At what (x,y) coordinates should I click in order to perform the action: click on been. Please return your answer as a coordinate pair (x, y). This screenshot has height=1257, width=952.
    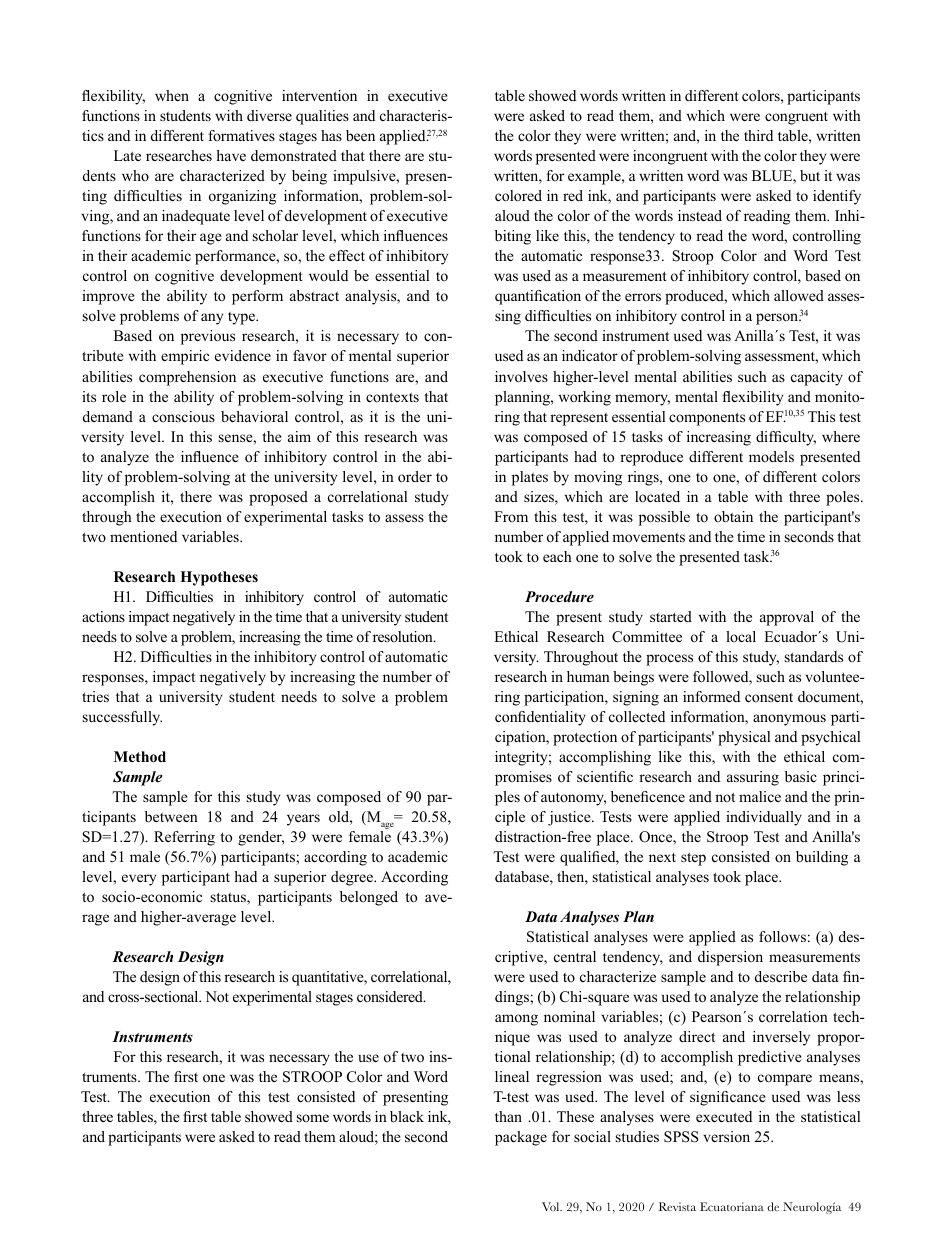
    Looking at the image, I should click on (360, 135).
